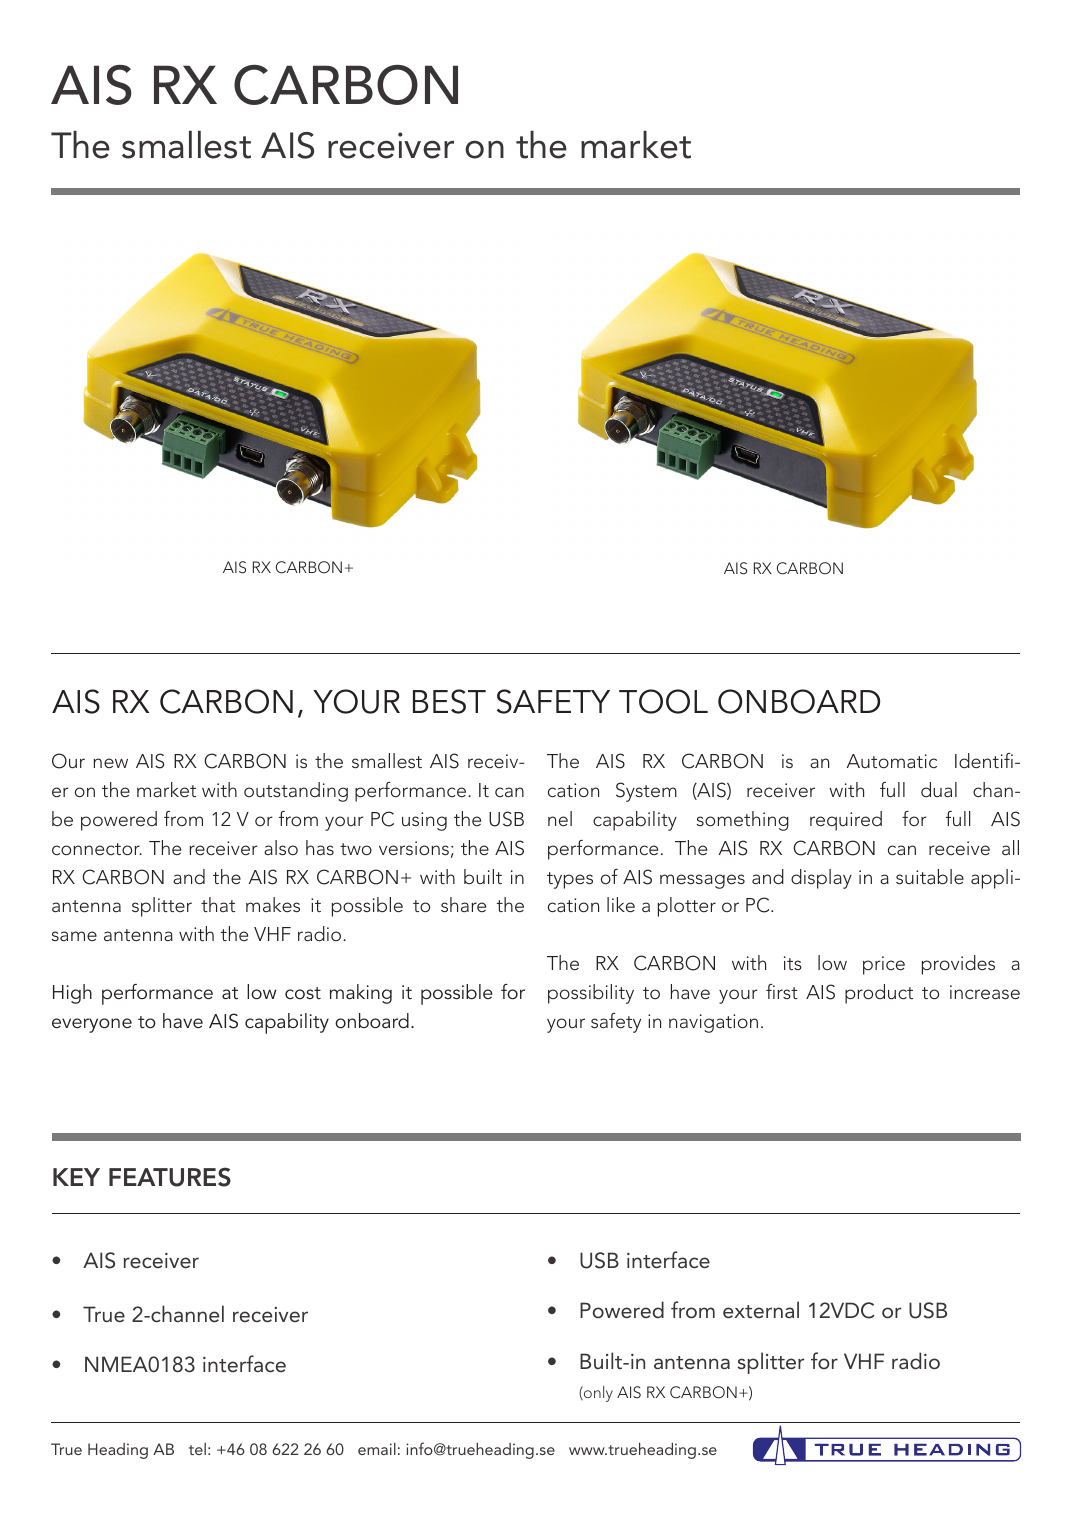 This image has height=1516, width=1072. I want to click on new, so click(110, 763).
